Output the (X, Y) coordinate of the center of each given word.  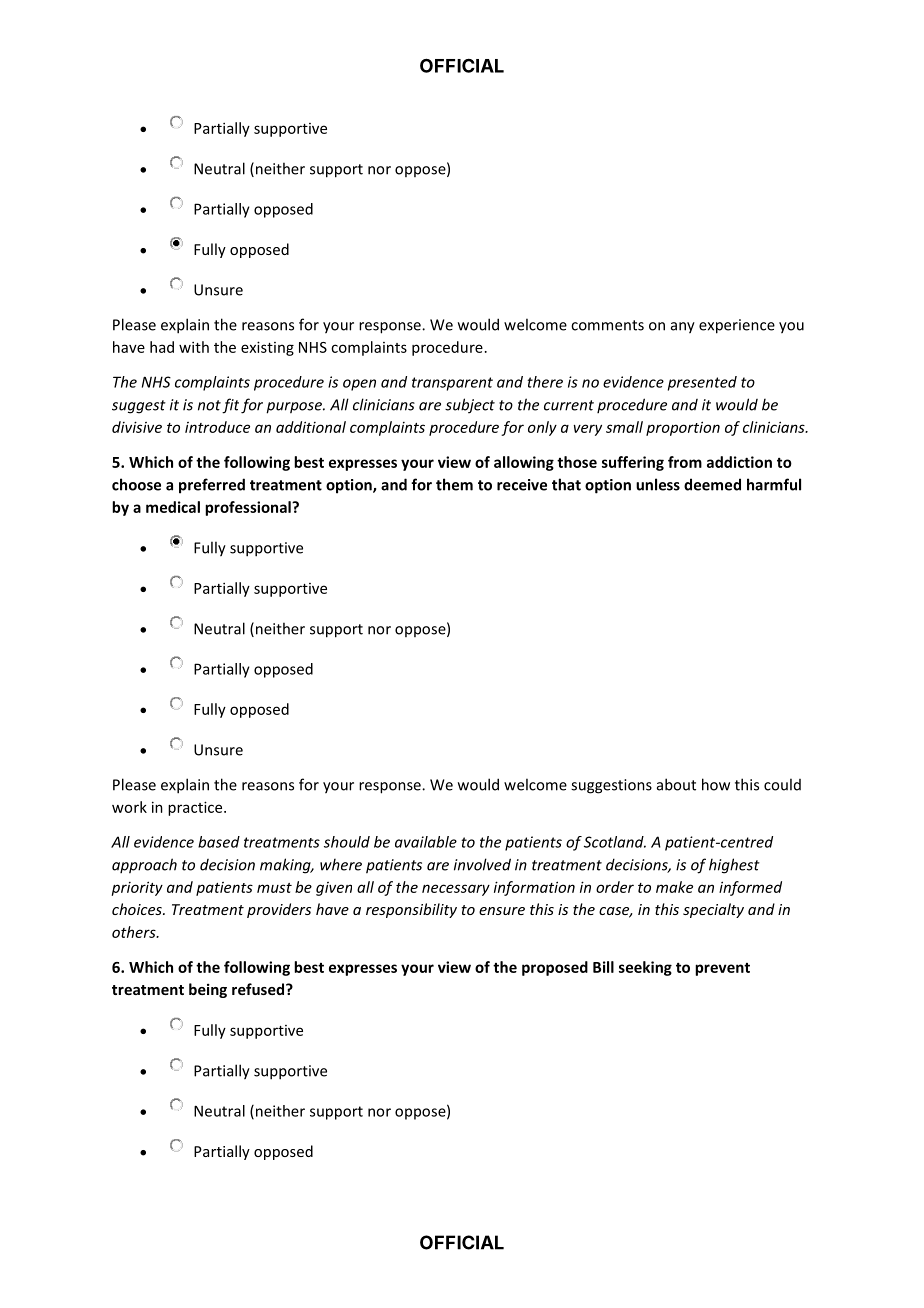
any (683, 328)
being (208, 990)
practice (196, 808)
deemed (712, 484)
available (426, 842)
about (676, 784)
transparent (452, 384)
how (716, 784)
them (454, 484)
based (219, 842)
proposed (555, 968)
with (194, 347)
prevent (722, 969)
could (782, 784)
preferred (212, 486)
